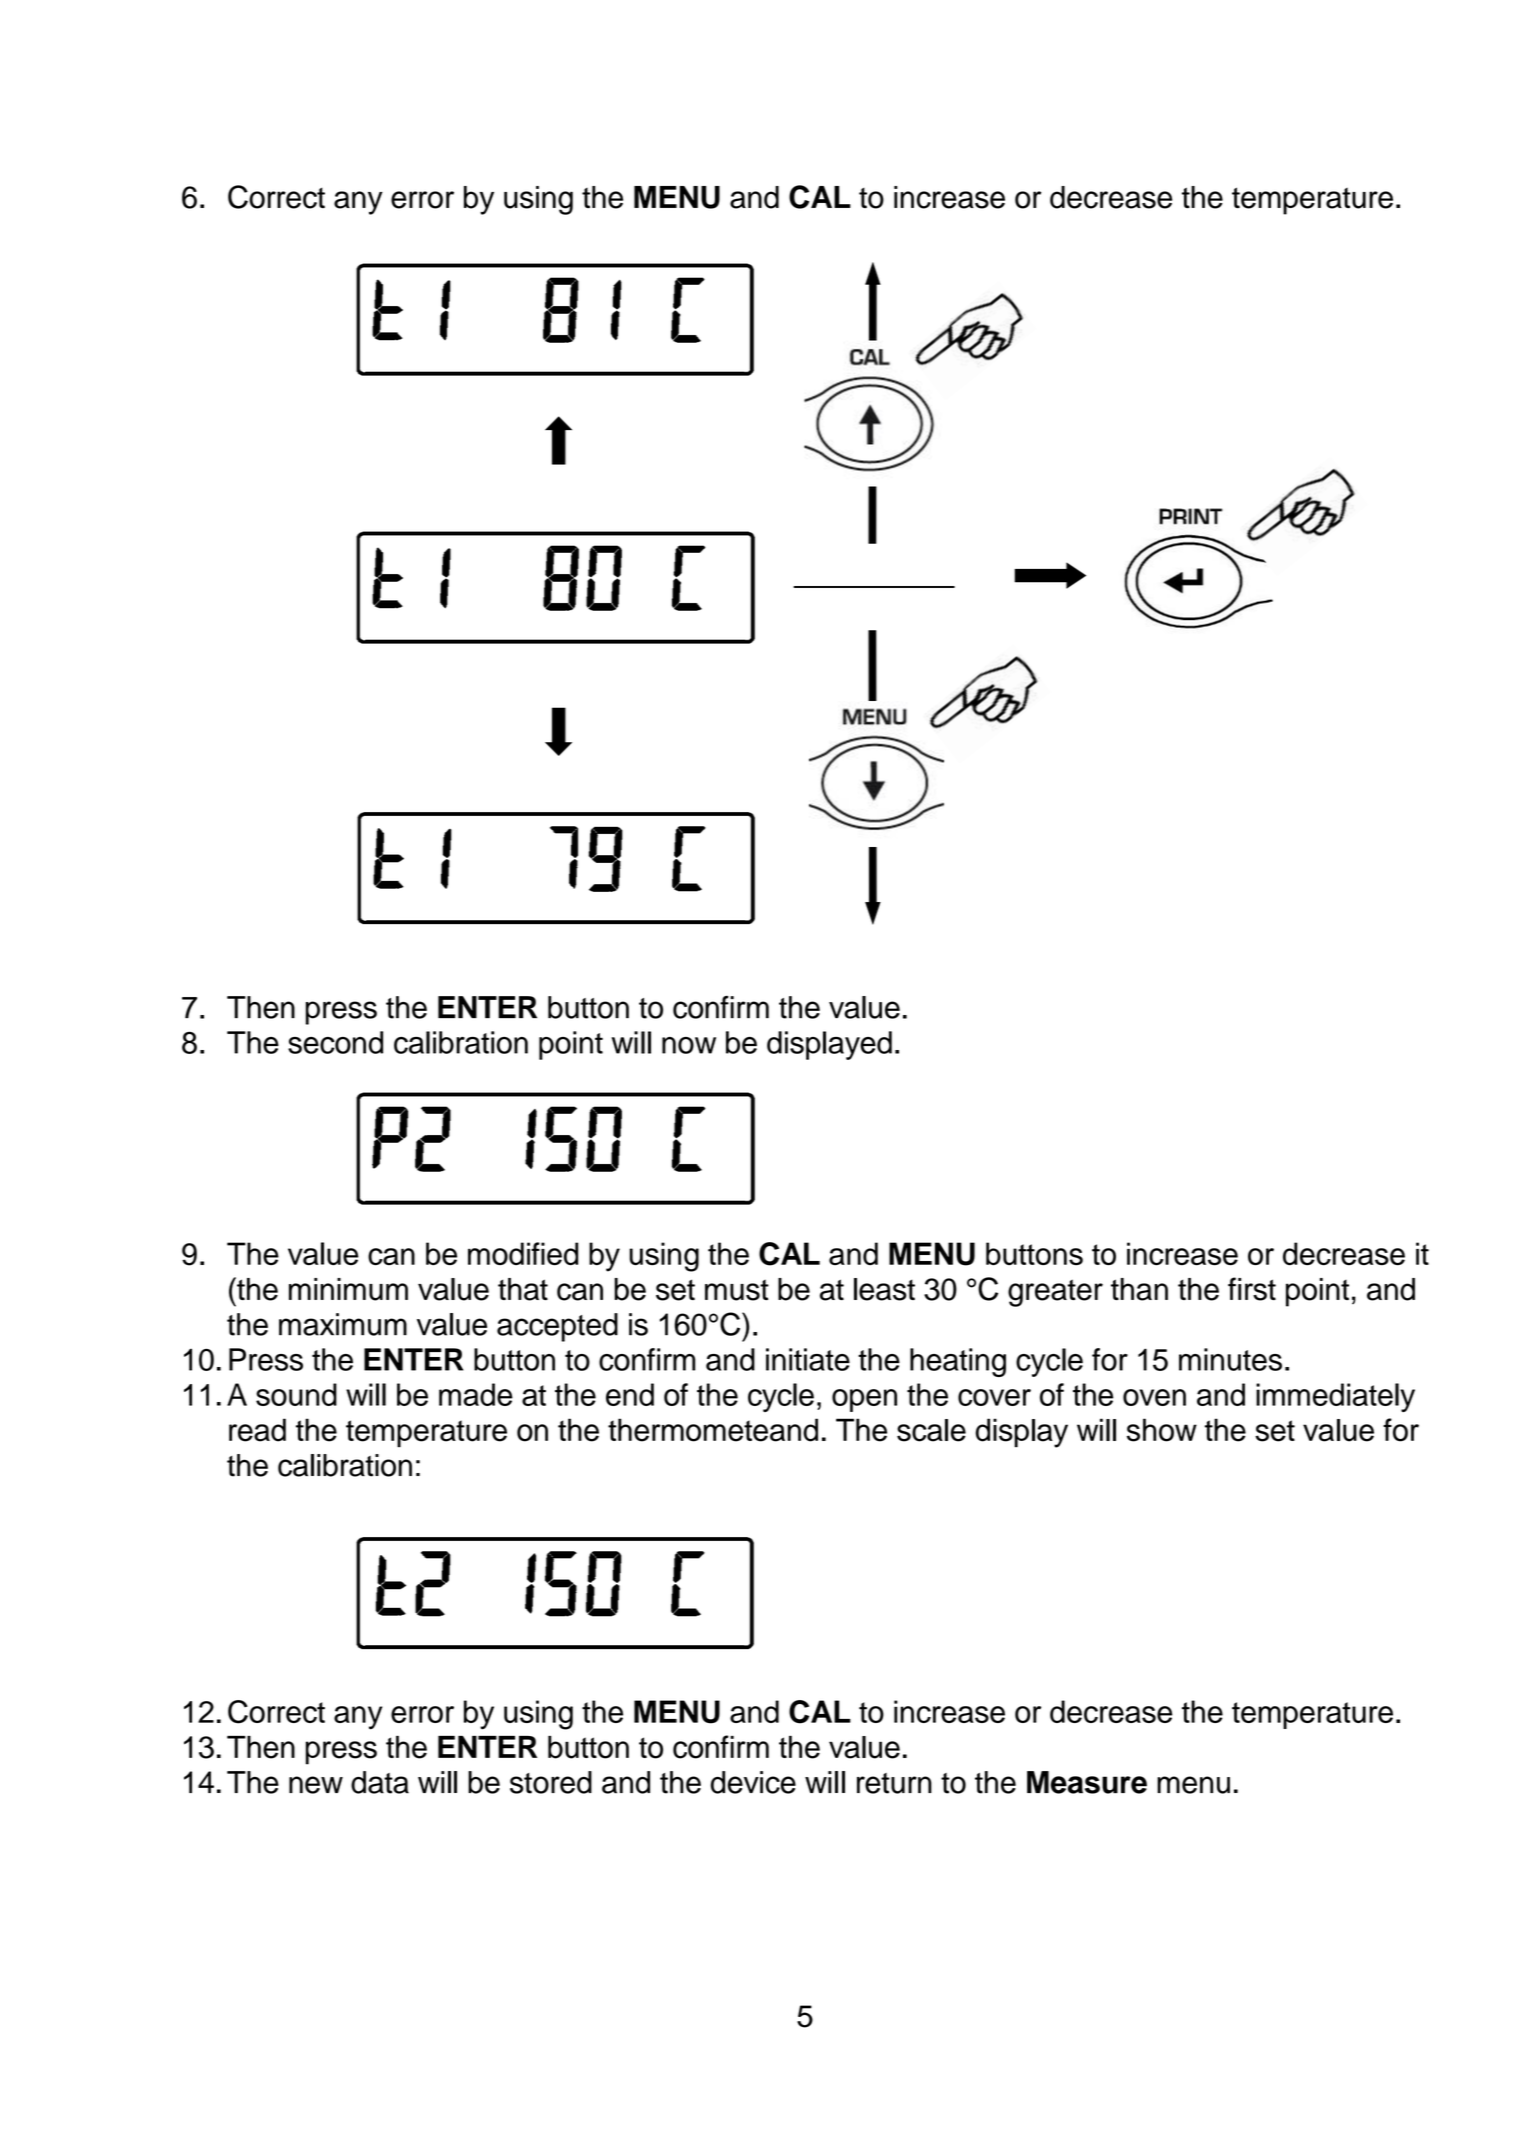 The height and width of the image is (2149, 1519). I want to click on now, so click(689, 1045).
